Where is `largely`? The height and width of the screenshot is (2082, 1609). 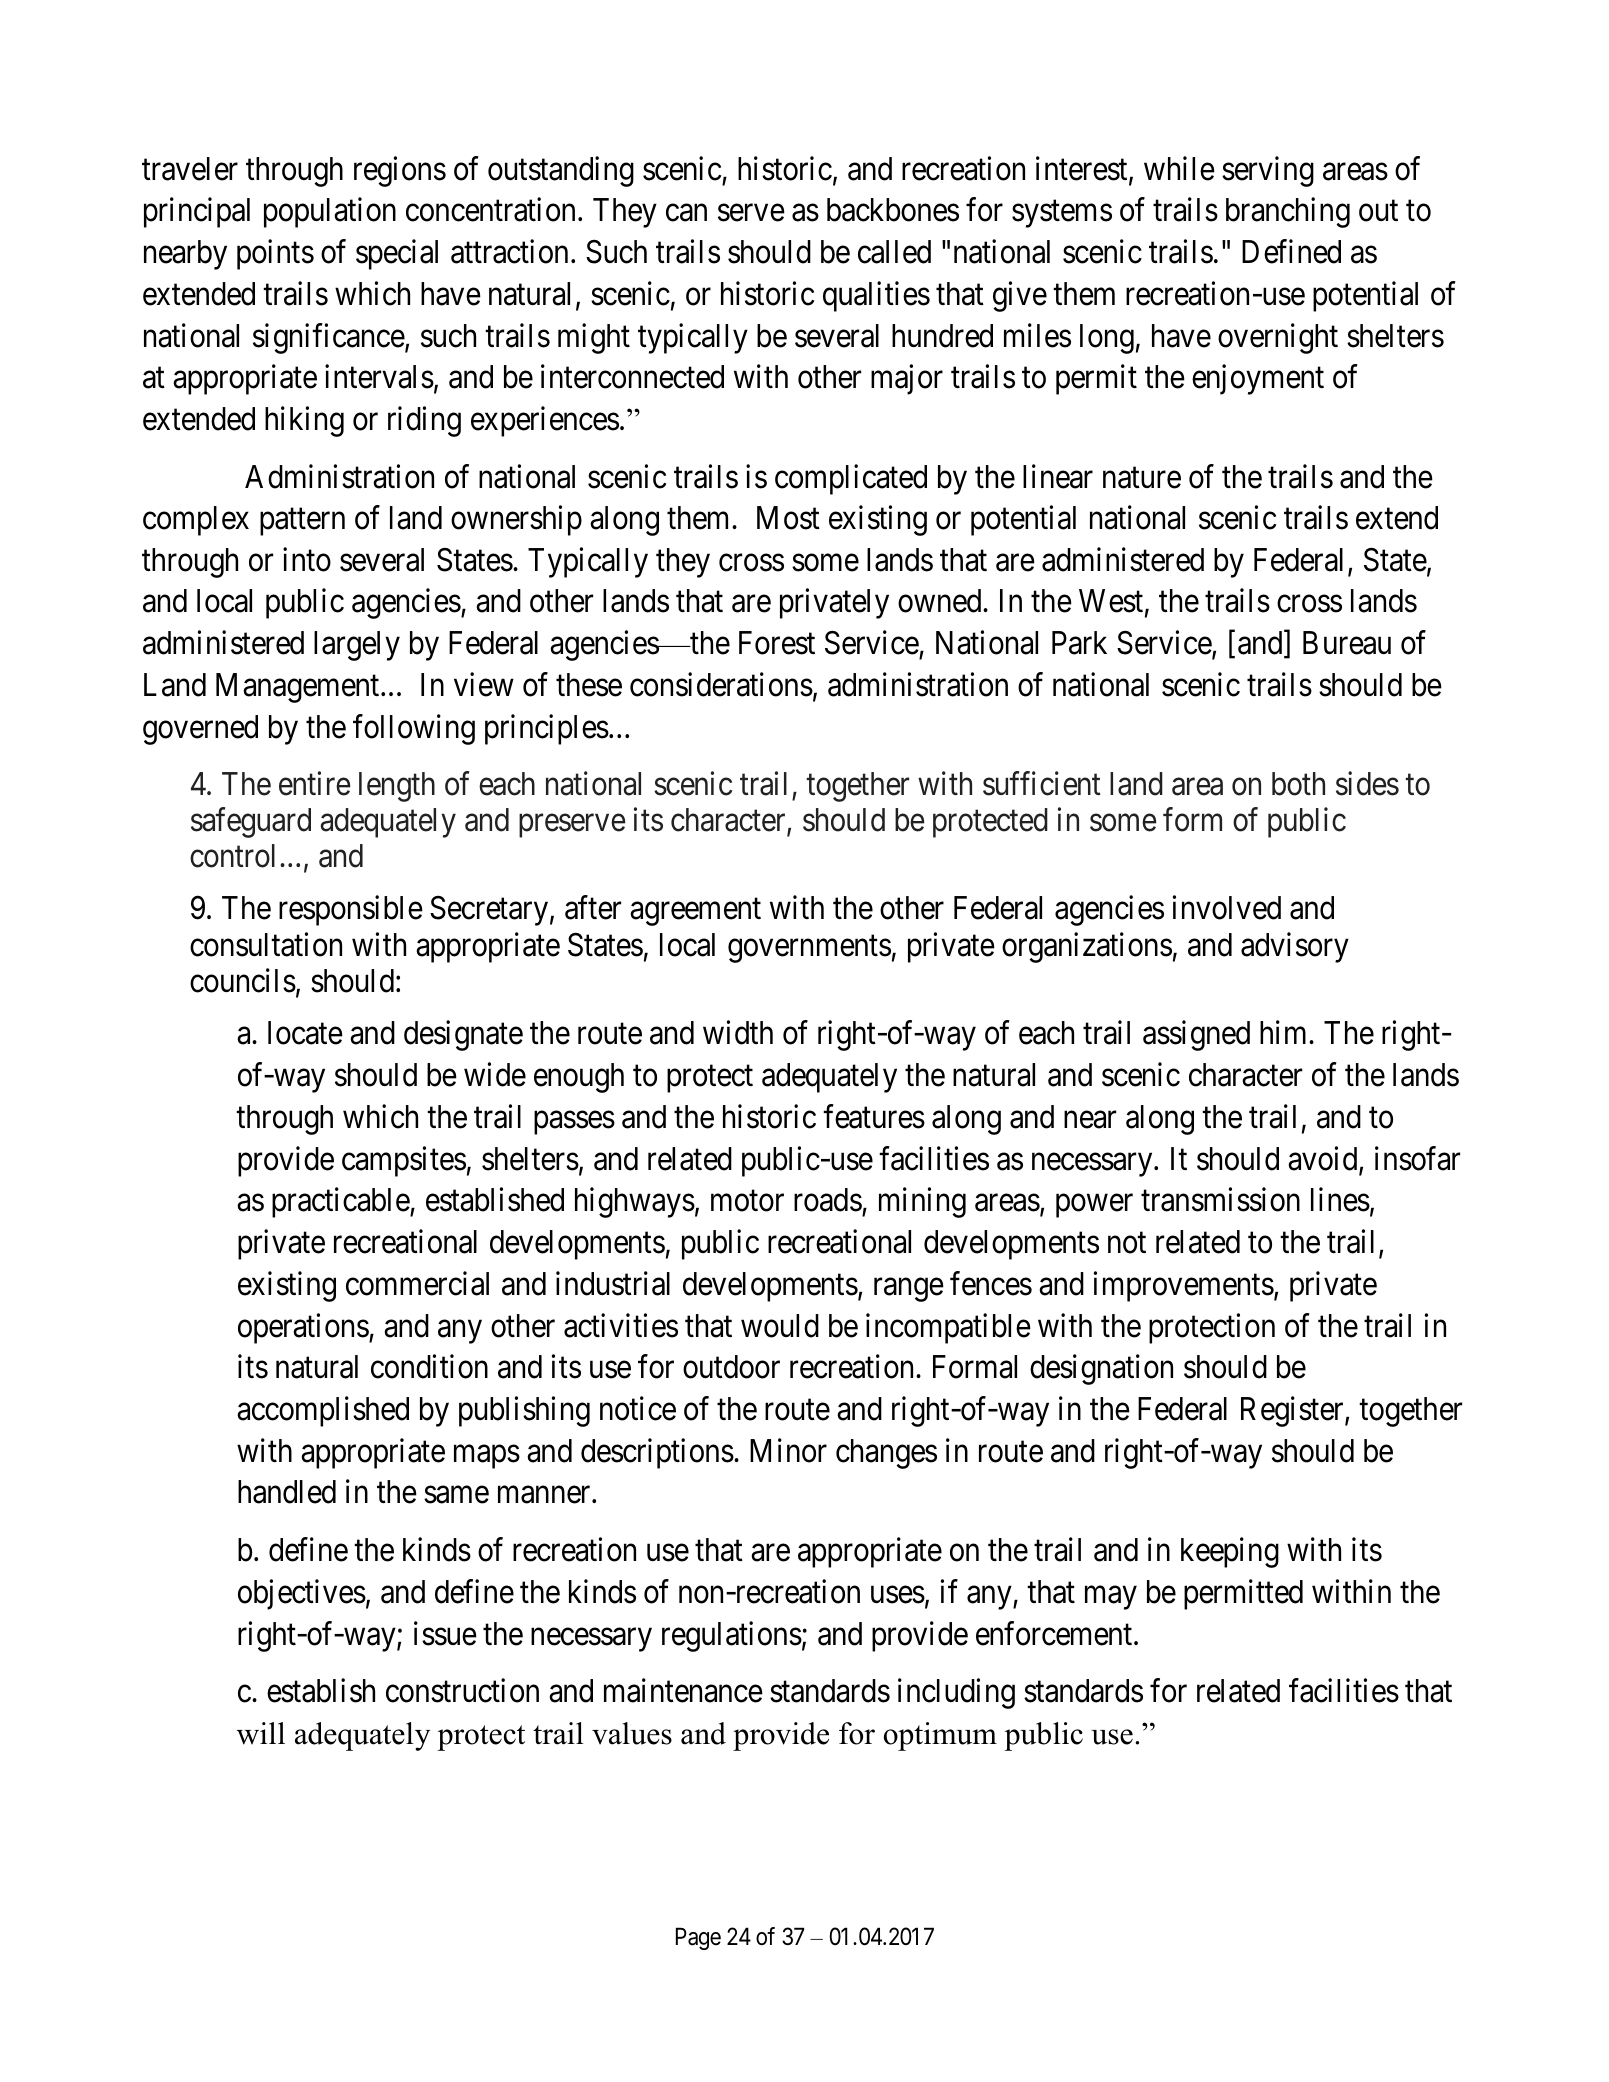 largely is located at coordinates (357, 646).
